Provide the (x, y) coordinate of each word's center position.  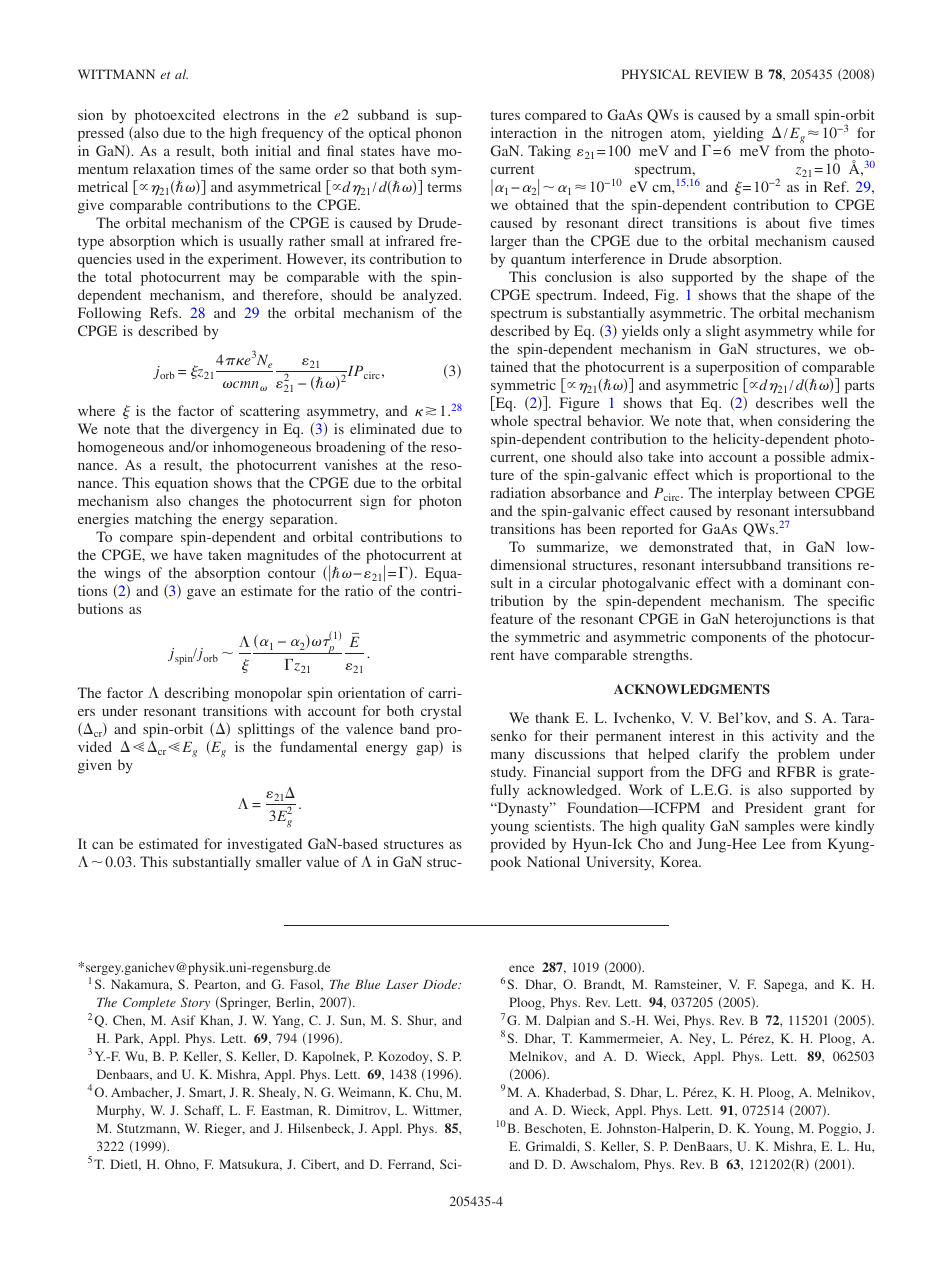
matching (163, 520)
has (571, 528)
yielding (738, 134)
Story (195, 1003)
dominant (812, 582)
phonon (438, 134)
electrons (251, 114)
